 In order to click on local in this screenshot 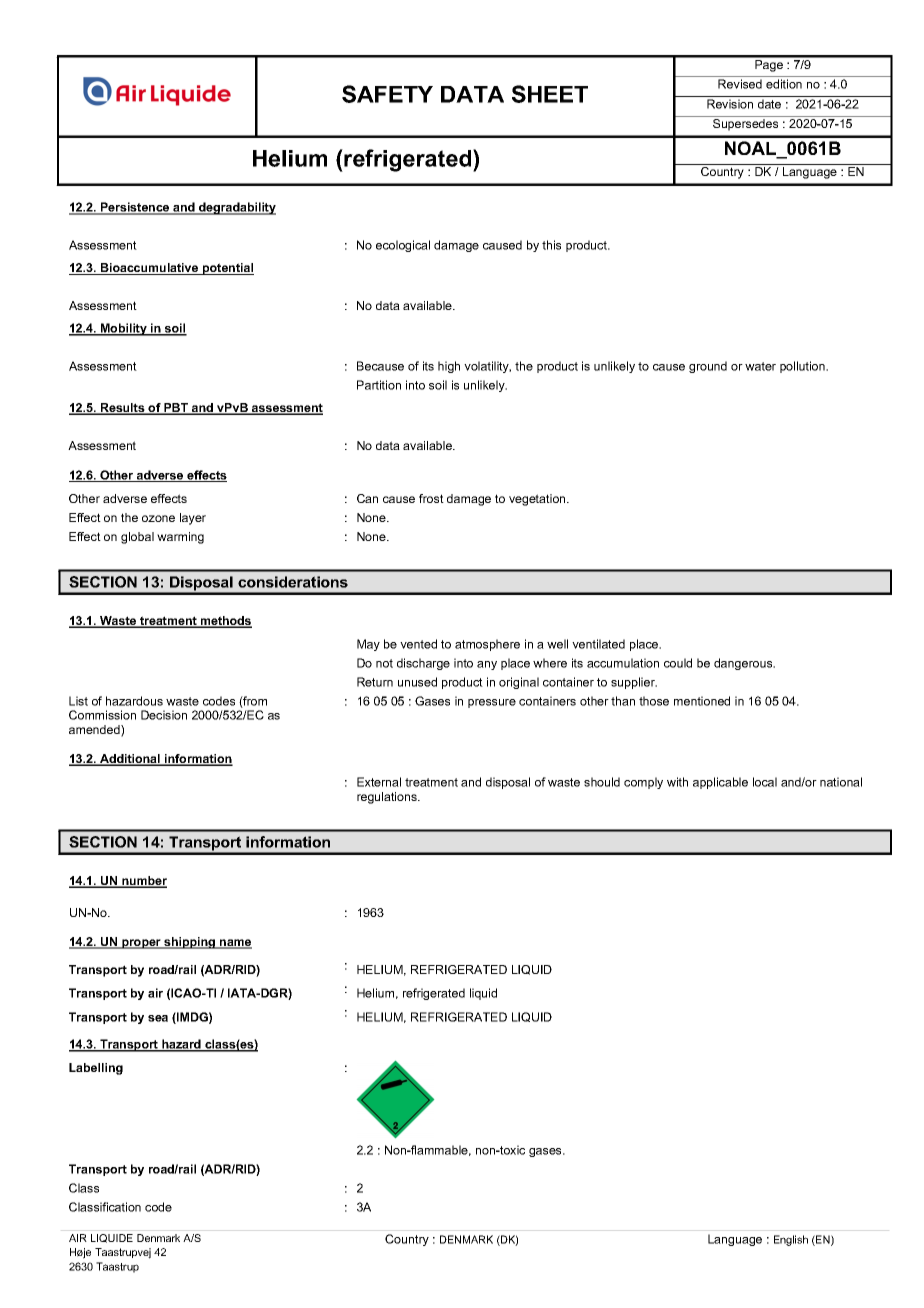, I will do `click(765, 782)`.
